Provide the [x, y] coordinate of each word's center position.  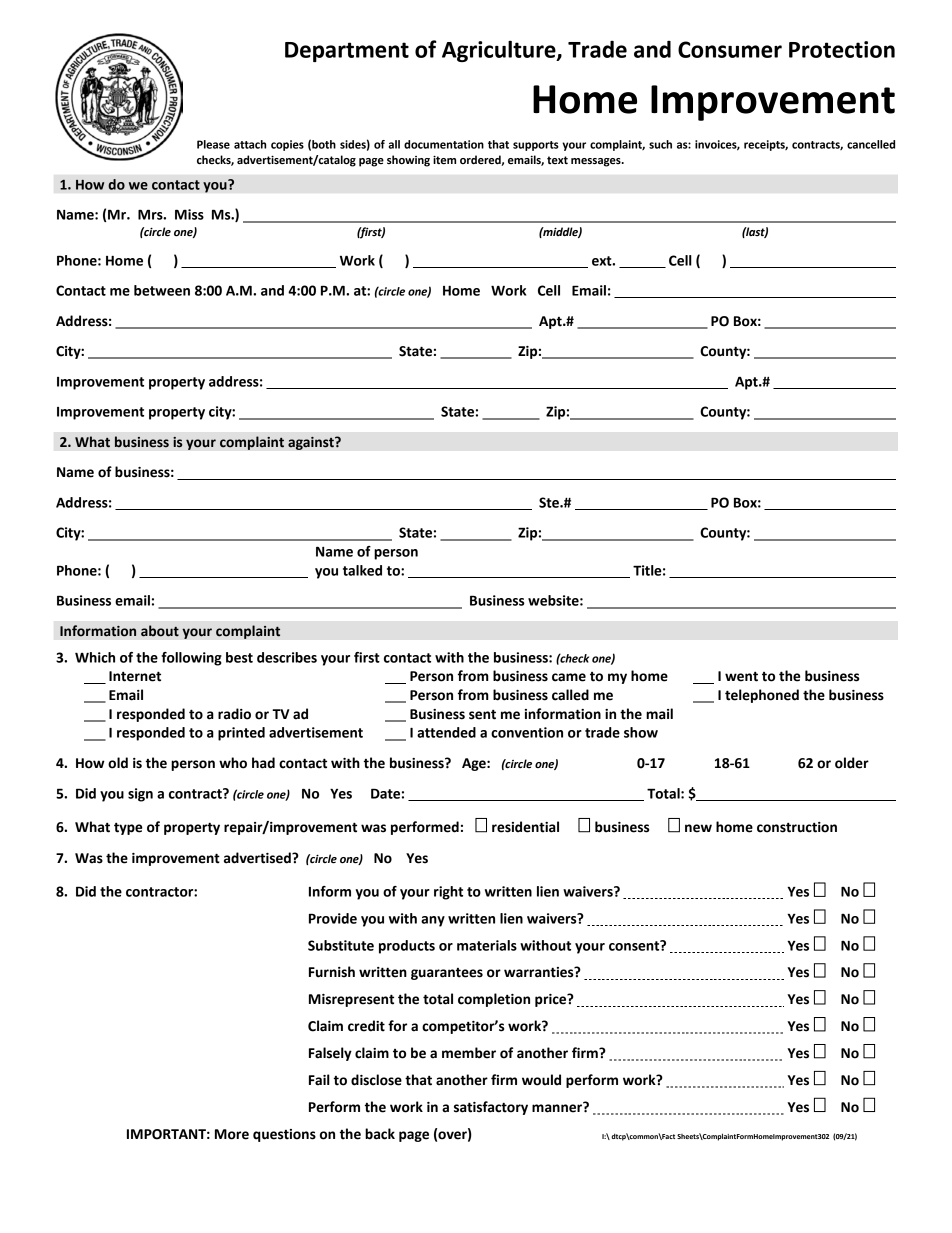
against [312, 443]
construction [797, 827]
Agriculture [500, 51]
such [660, 144]
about [160, 631]
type [128, 828]
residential [525, 827]
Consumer [730, 49]
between [162, 290]
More [232, 1134]
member [469, 1053]
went [741, 676]
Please [213, 144]
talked [362, 570]
